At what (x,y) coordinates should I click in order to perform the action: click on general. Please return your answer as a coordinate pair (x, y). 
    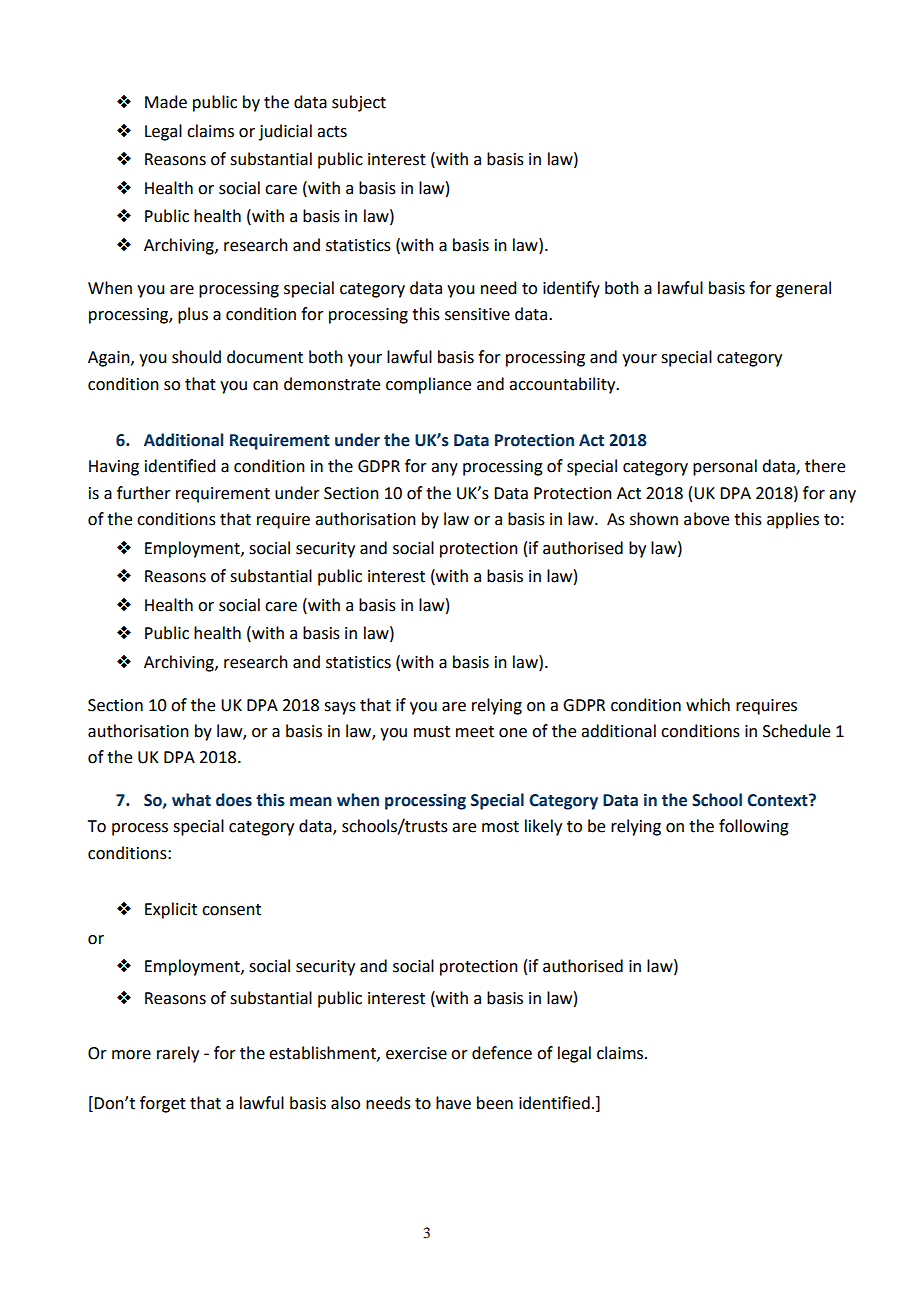
    Looking at the image, I should click on (803, 289).
